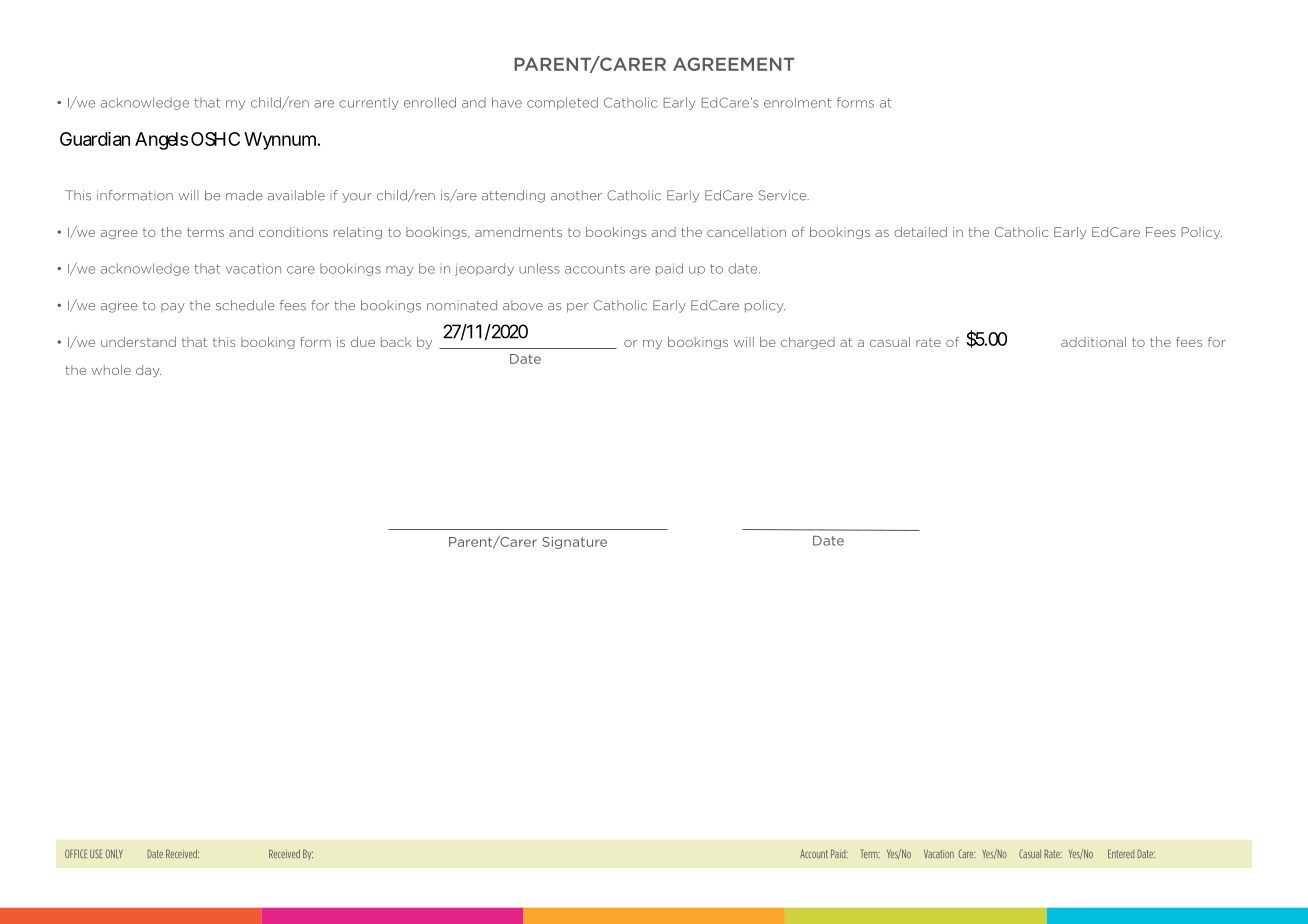  I want to click on Entered, so click(1121, 853).
